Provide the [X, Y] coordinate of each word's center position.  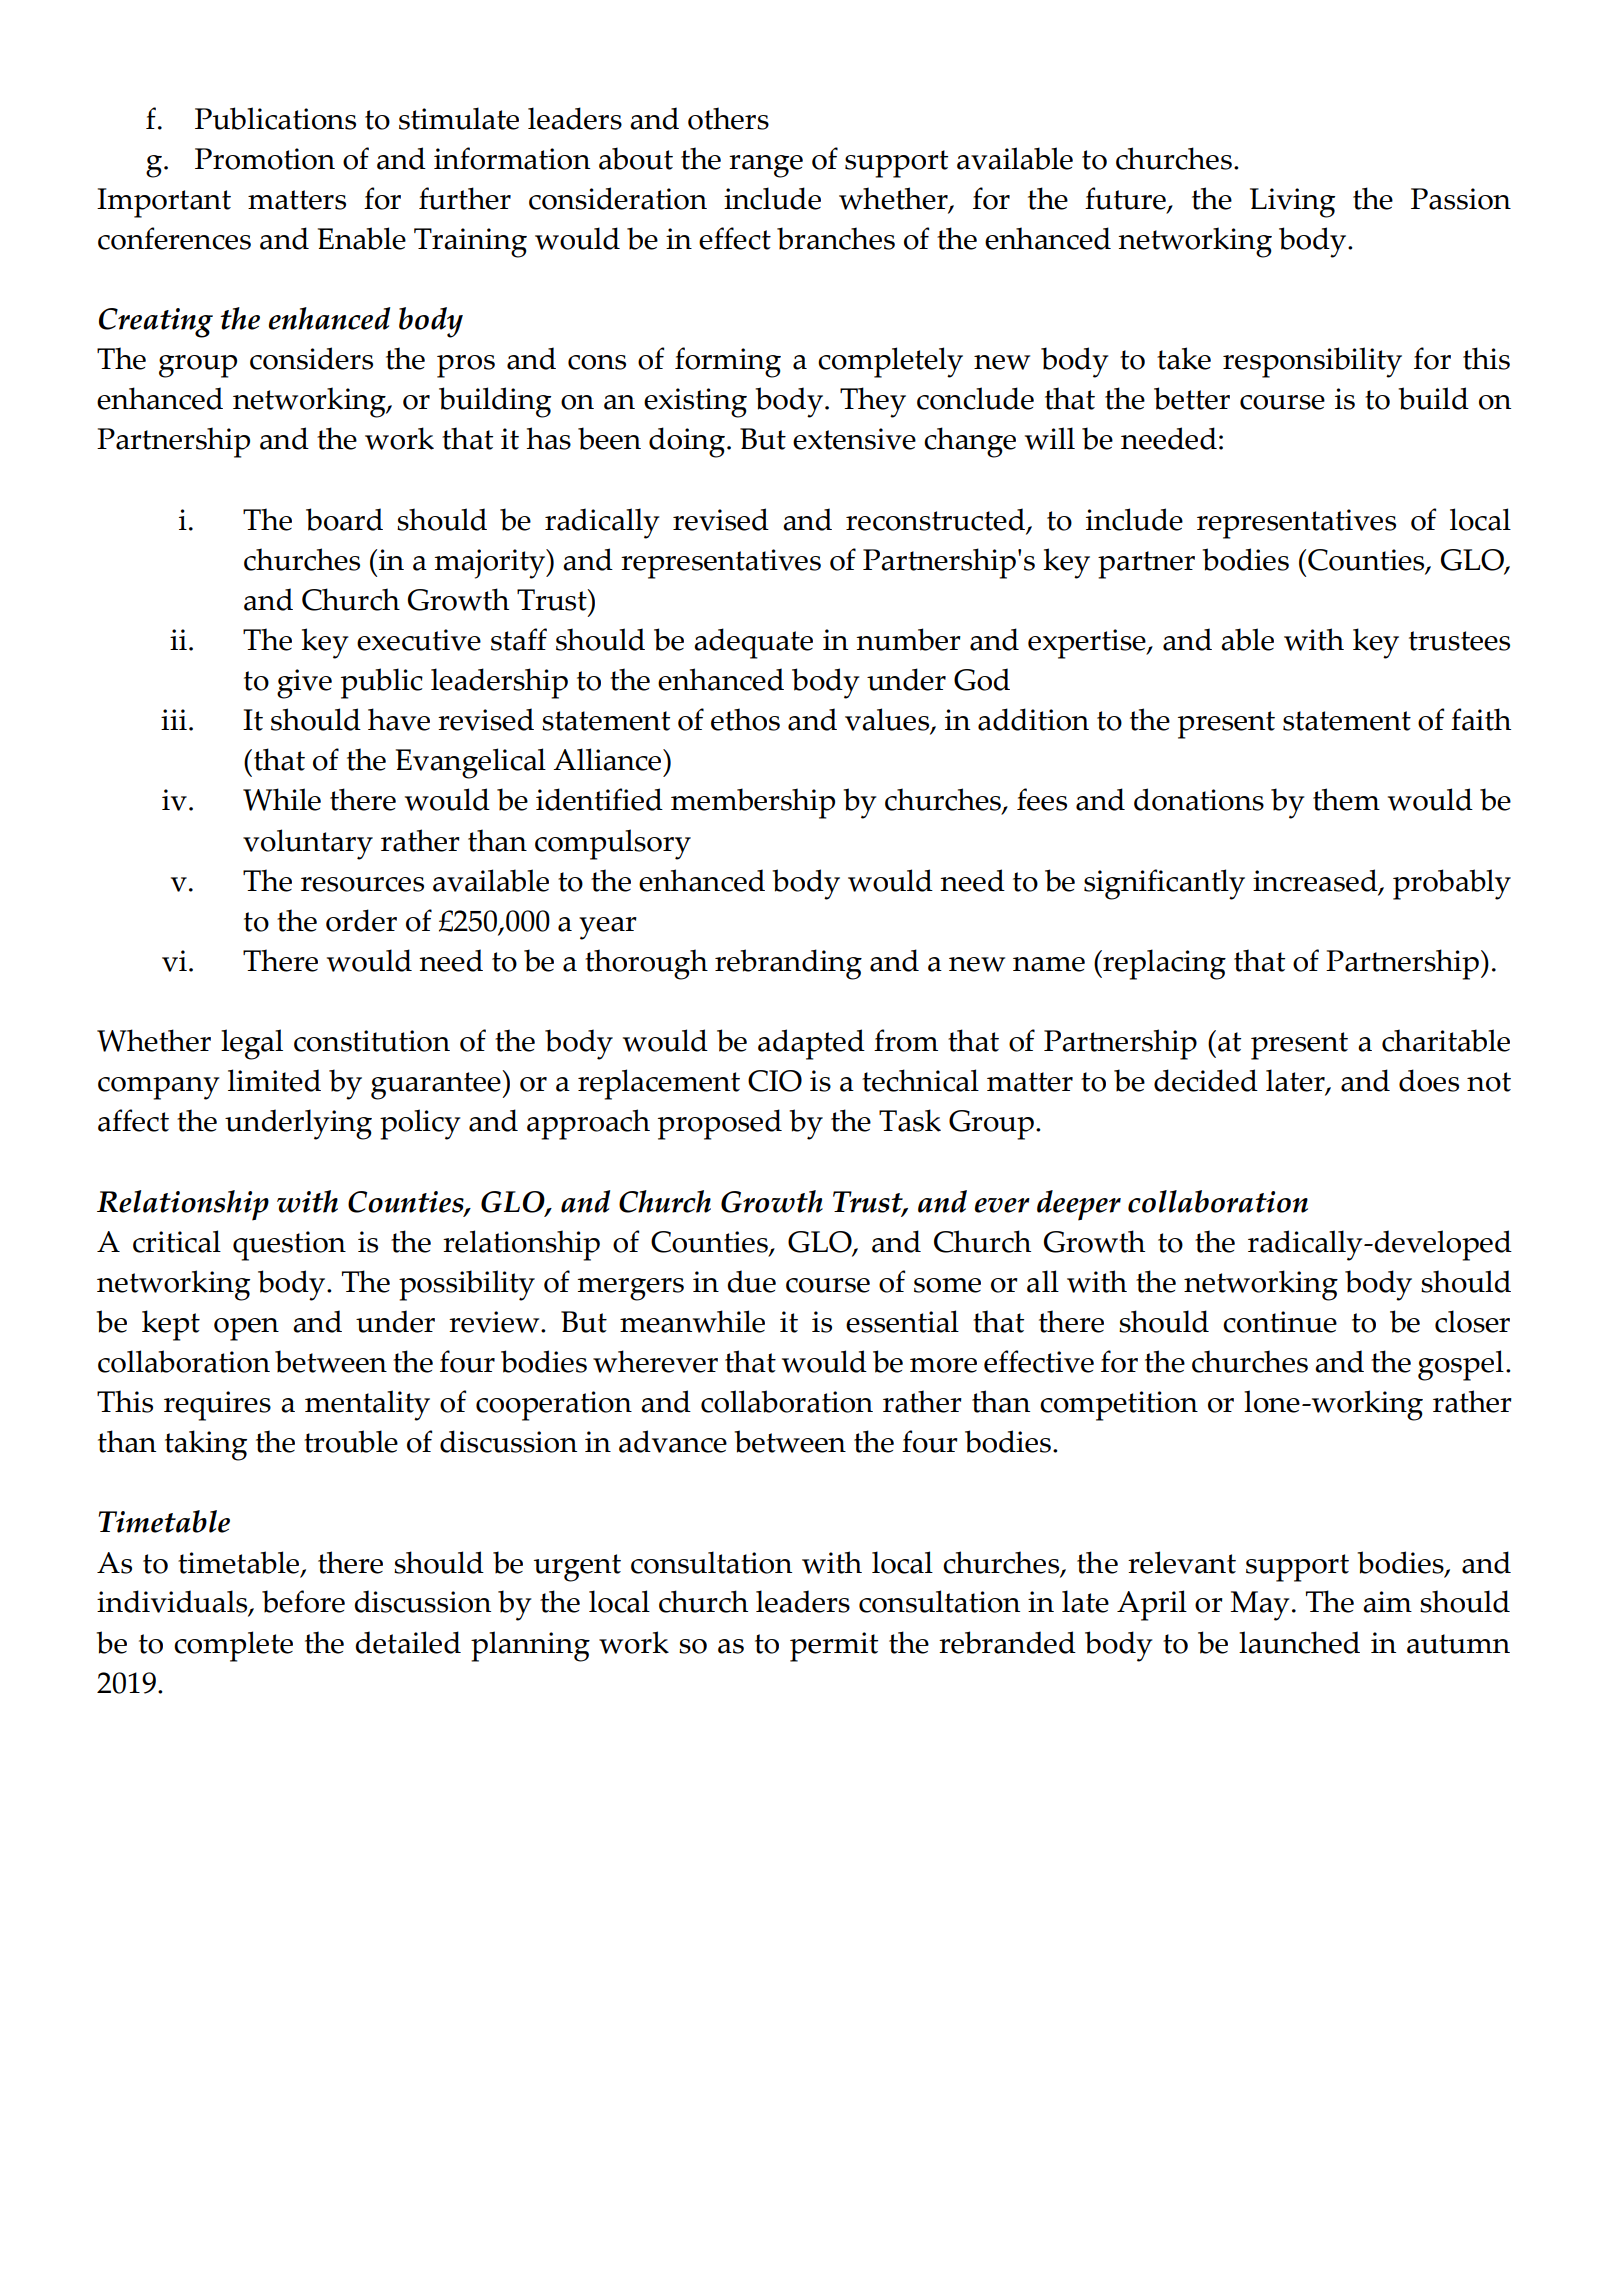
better [1192, 398]
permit [834, 1647]
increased [1316, 881]
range [766, 166]
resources [362, 884]
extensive [854, 439]
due [751, 1281]
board [344, 519]
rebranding [788, 964]
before [303, 1601]
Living [1292, 203]
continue [1280, 1322]
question [289, 1246]
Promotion [265, 159]
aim [1387, 1602]
